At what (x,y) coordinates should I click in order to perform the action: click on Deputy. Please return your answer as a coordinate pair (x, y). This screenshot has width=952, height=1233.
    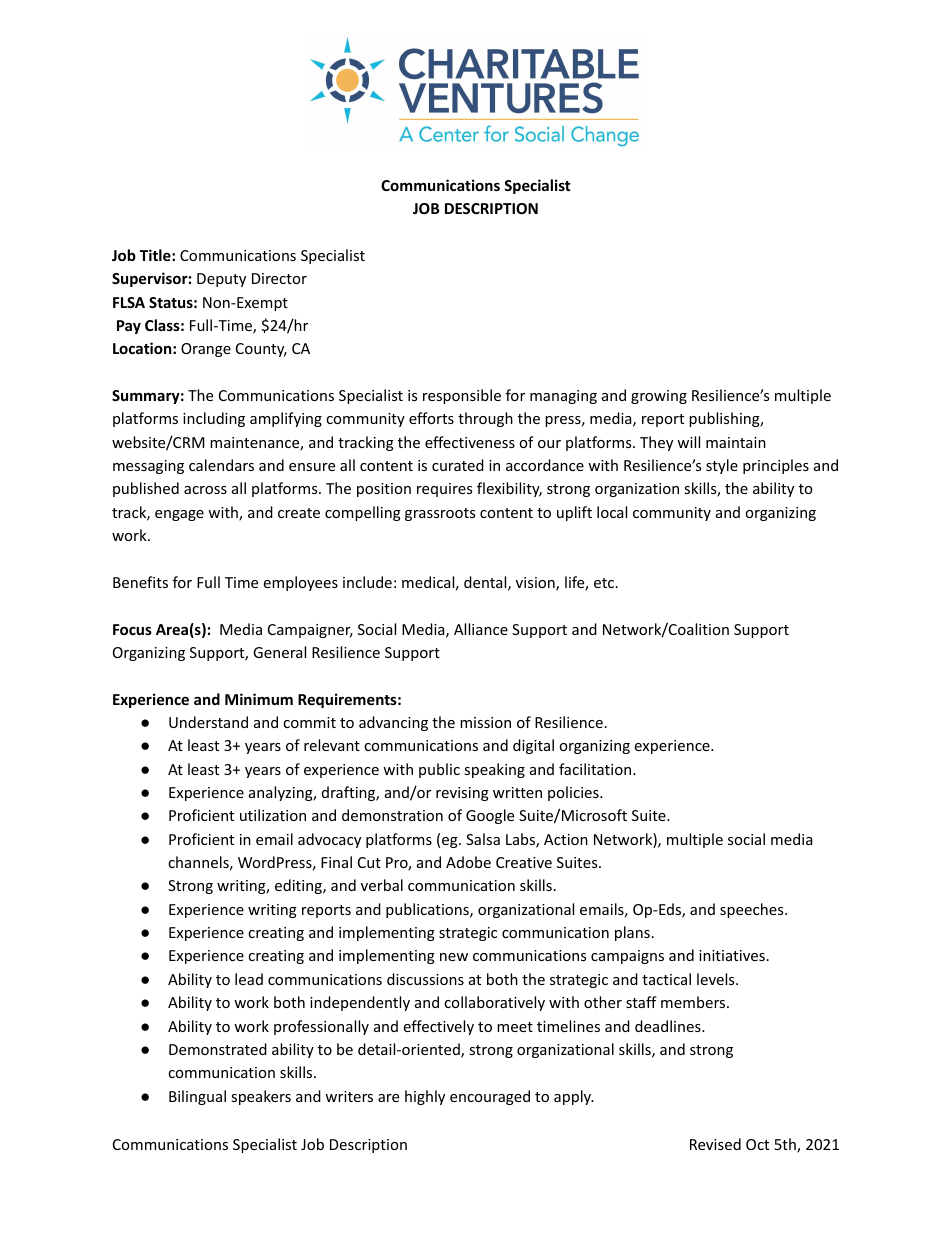
    Looking at the image, I should click on (221, 280).
